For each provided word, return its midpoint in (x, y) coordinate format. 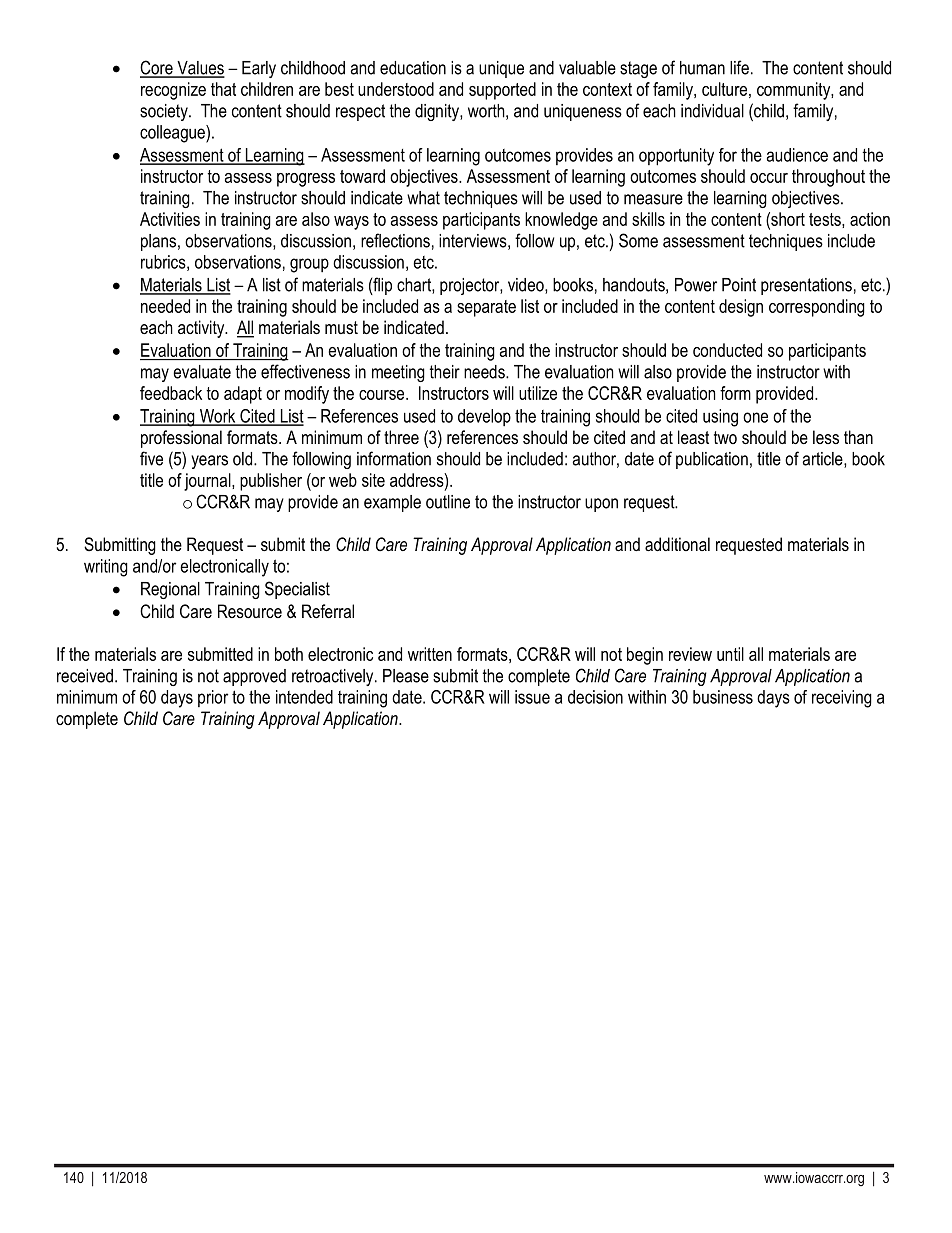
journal (208, 482)
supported (502, 91)
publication (712, 460)
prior (213, 698)
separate (486, 308)
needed (165, 306)
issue (532, 697)
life (739, 67)
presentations (806, 286)
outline (448, 502)
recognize (173, 91)
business (723, 697)
